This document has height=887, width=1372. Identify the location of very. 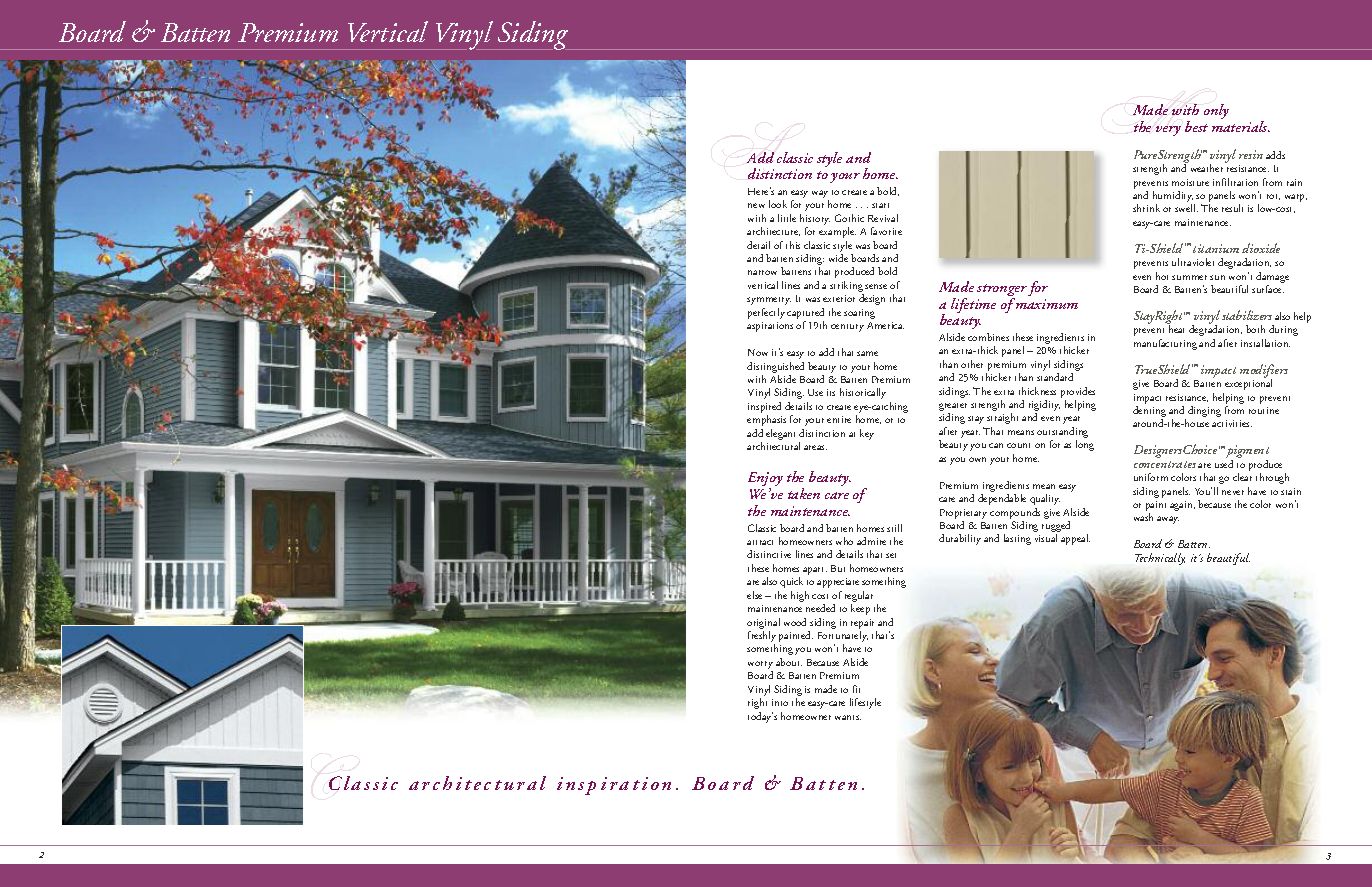
(1168, 131).
